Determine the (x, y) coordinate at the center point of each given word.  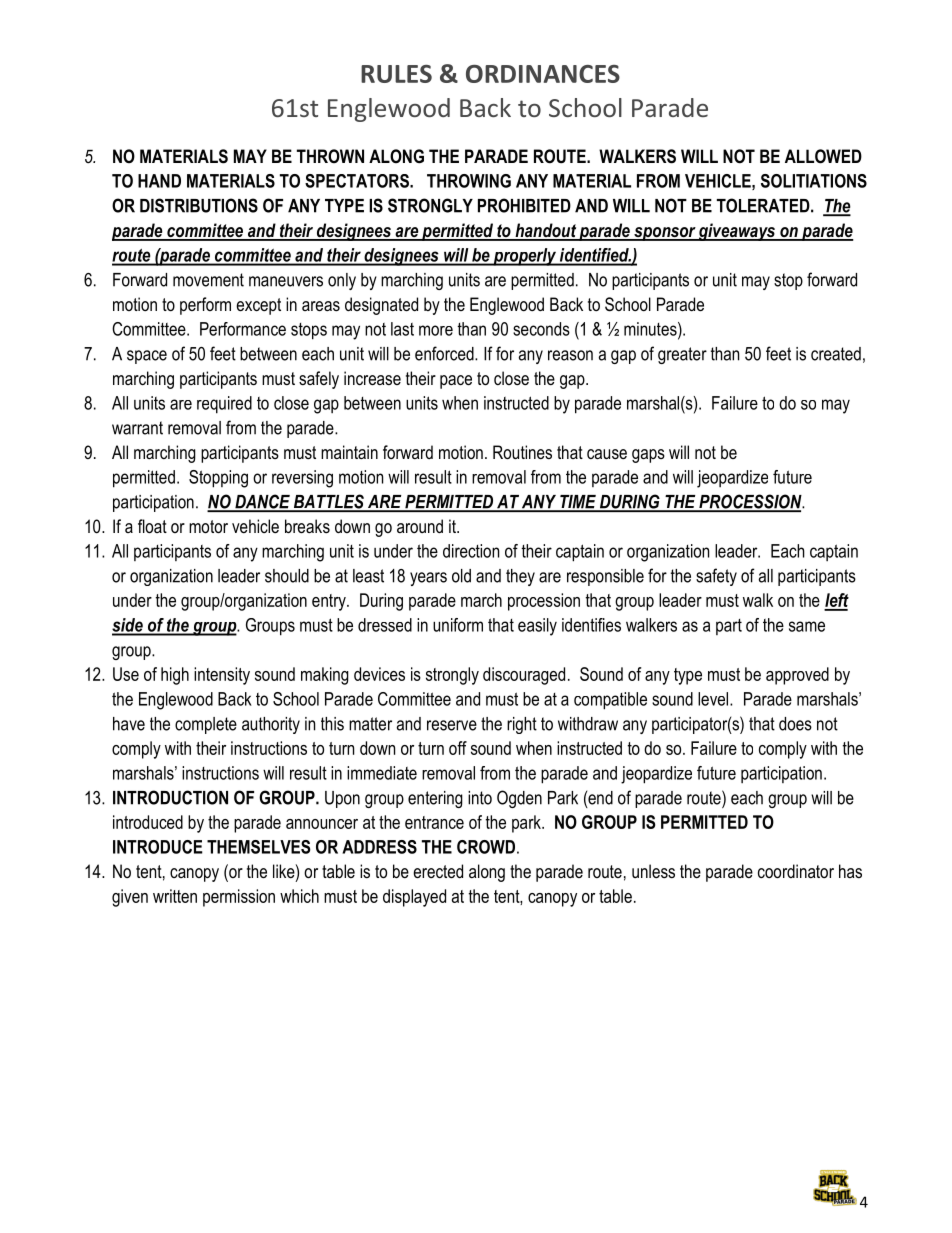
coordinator (796, 871)
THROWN (330, 156)
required (224, 405)
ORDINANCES (543, 74)
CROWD (486, 847)
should (287, 576)
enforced (445, 353)
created (836, 354)
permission (239, 898)
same (807, 626)
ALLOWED (823, 156)
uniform (458, 625)
